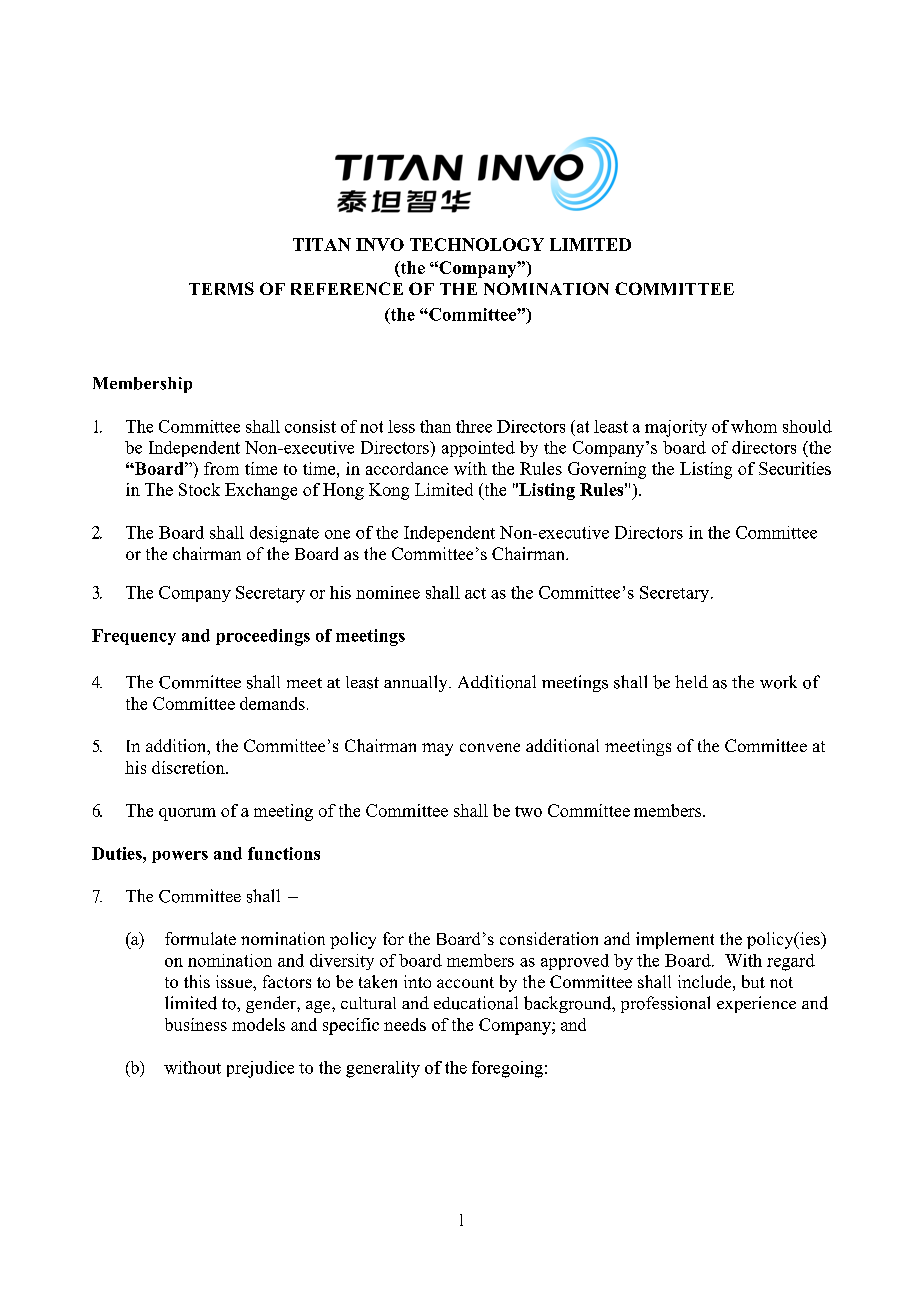  Describe the element at coordinates (221, 288) in the image. I see `TERMS` at that location.
